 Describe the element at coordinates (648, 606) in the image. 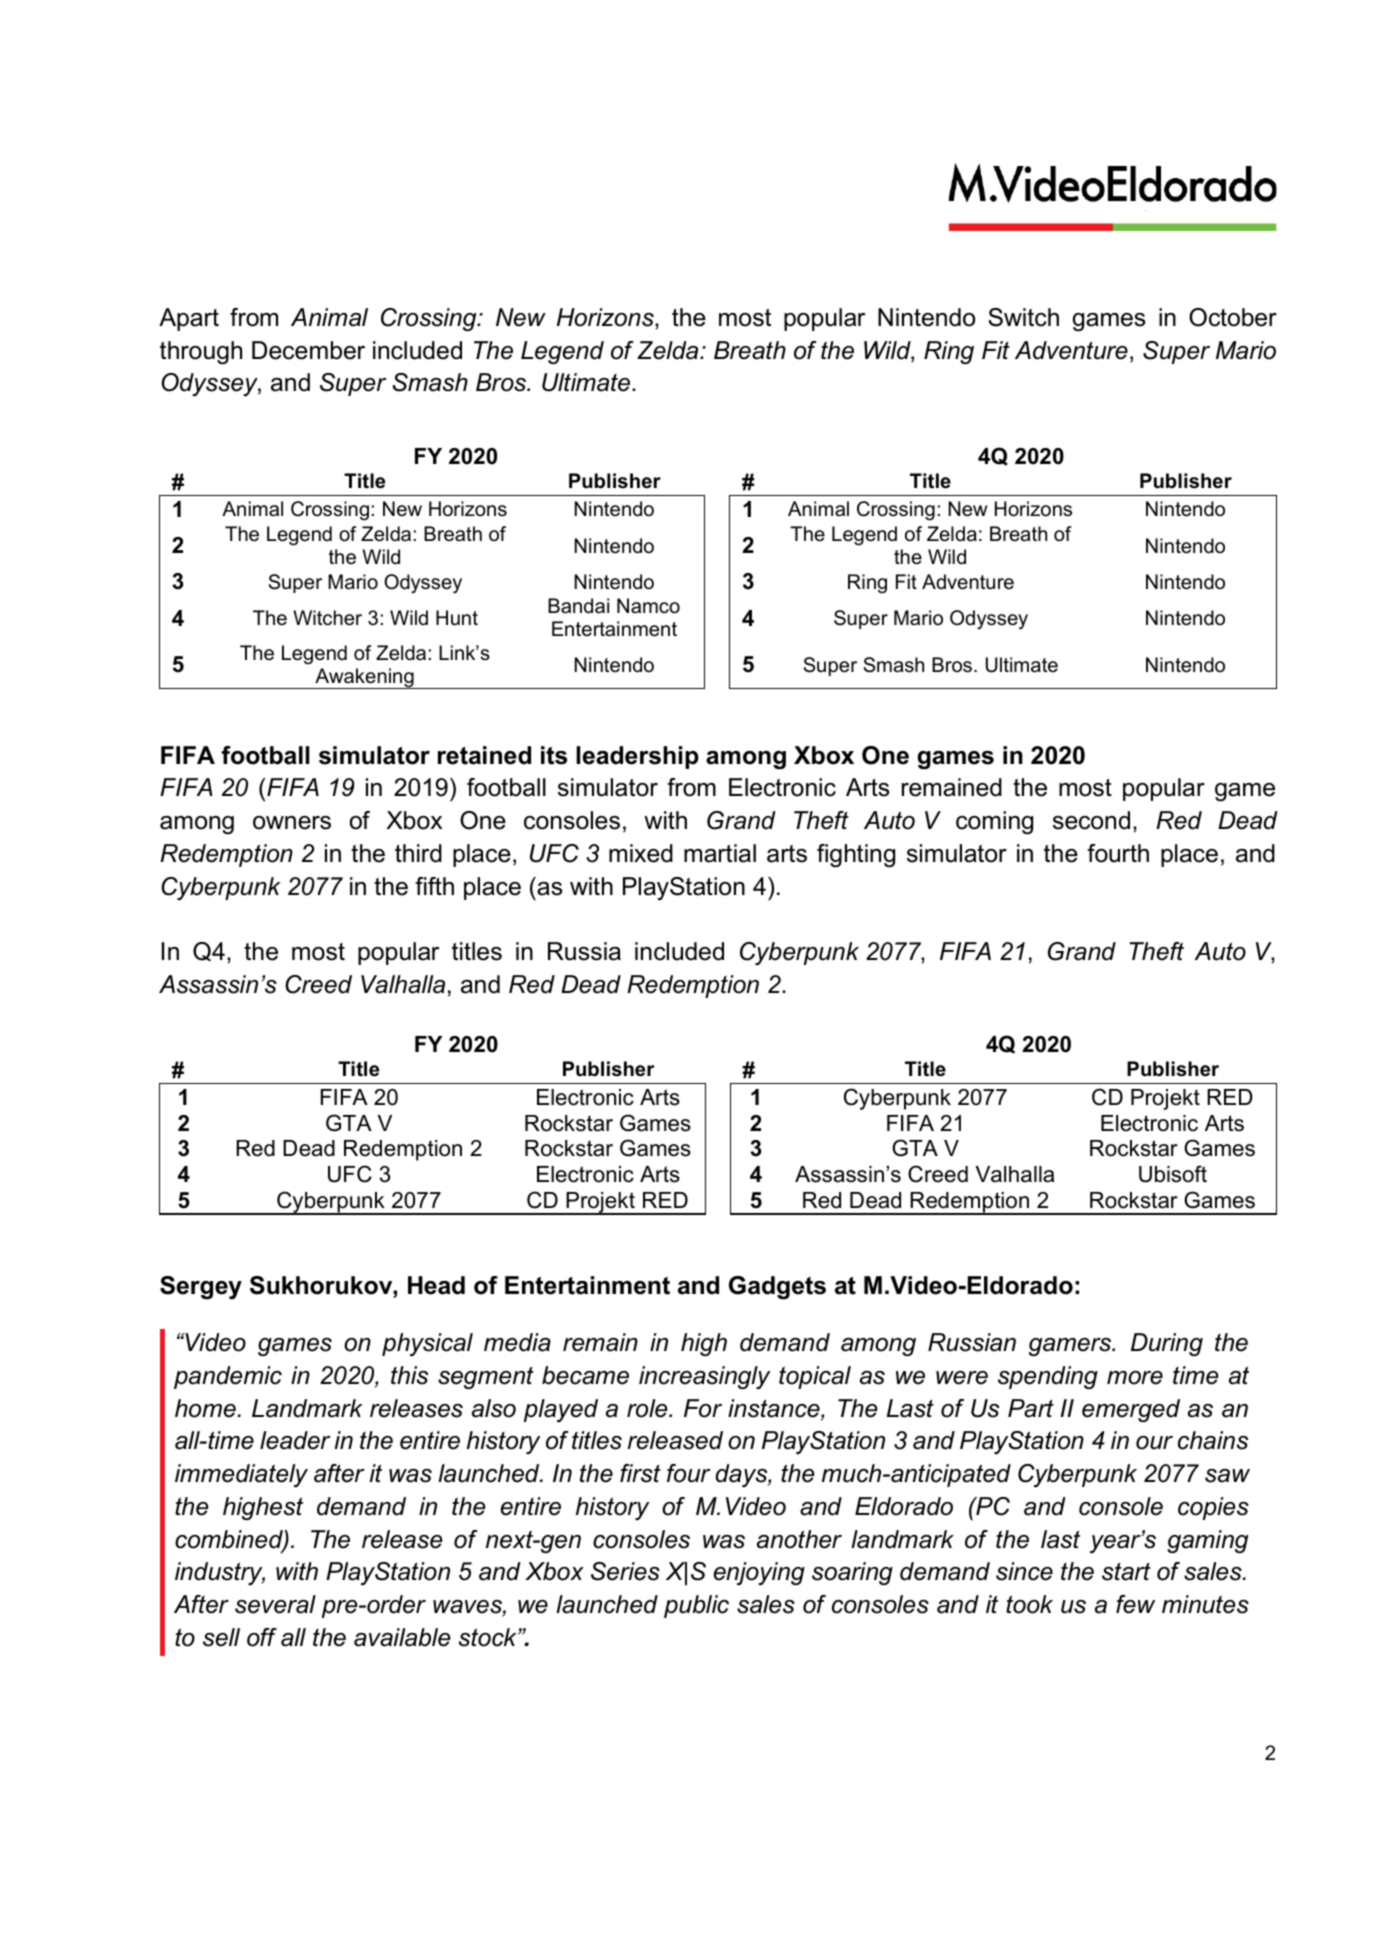

I see `Namco` at that location.
